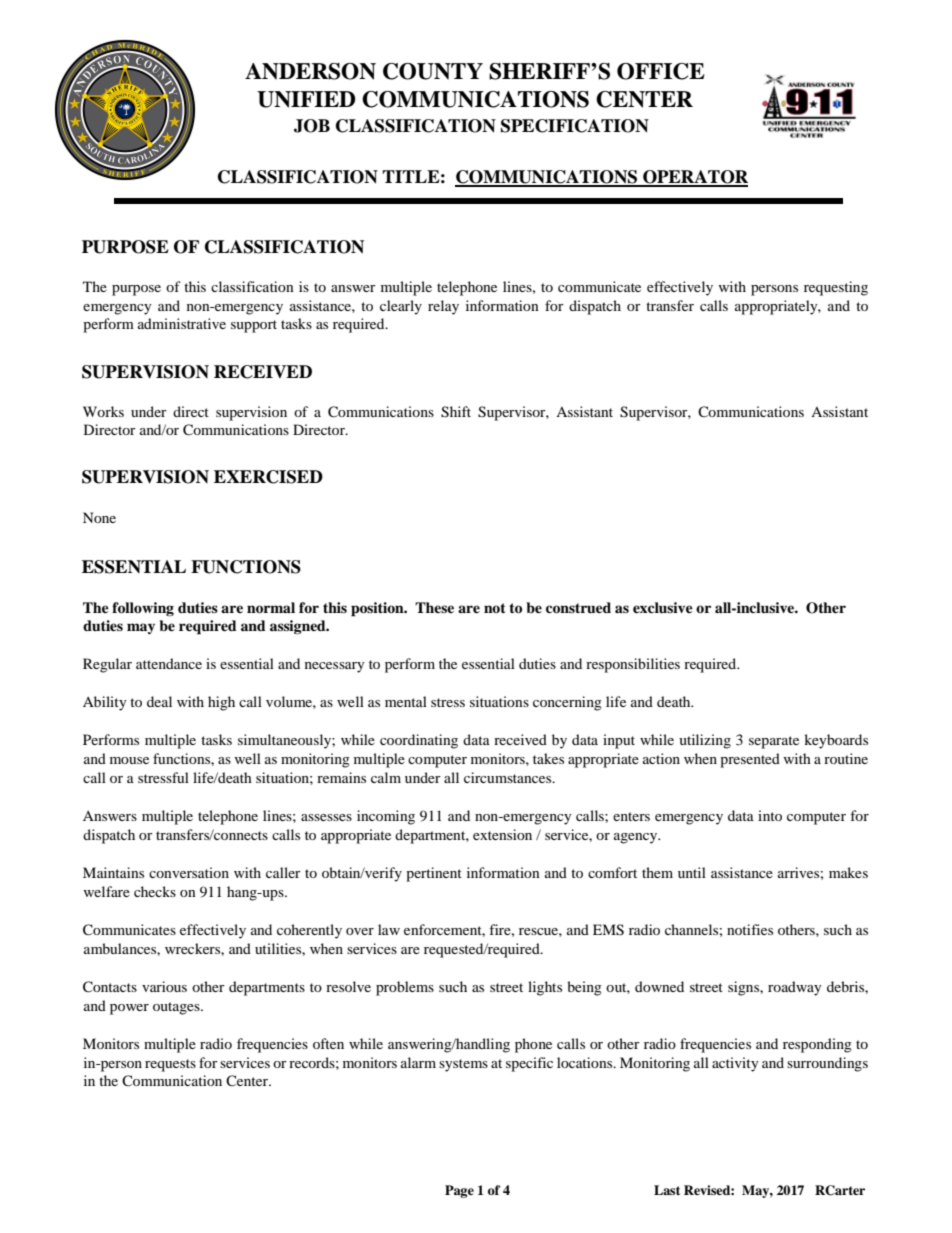  What do you see at coordinates (663, 607) in the screenshot?
I see `exclusive` at bounding box center [663, 607].
